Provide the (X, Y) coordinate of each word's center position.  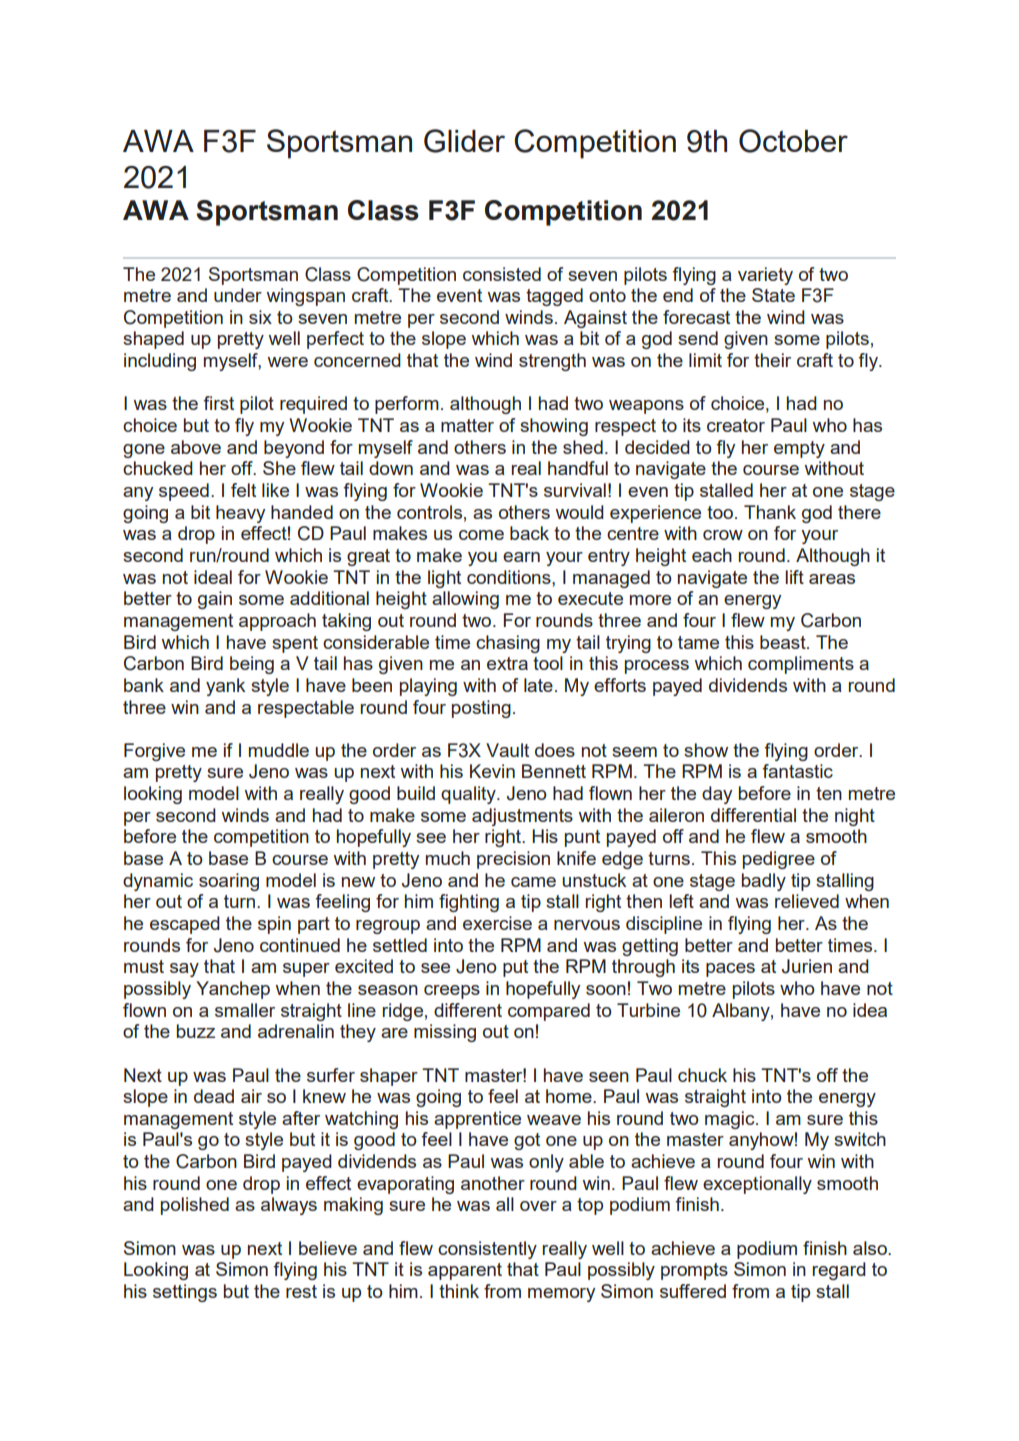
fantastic (797, 771)
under (238, 295)
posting (481, 709)
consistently (487, 1250)
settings (185, 1293)
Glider (464, 141)
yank (225, 687)
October (793, 141)
